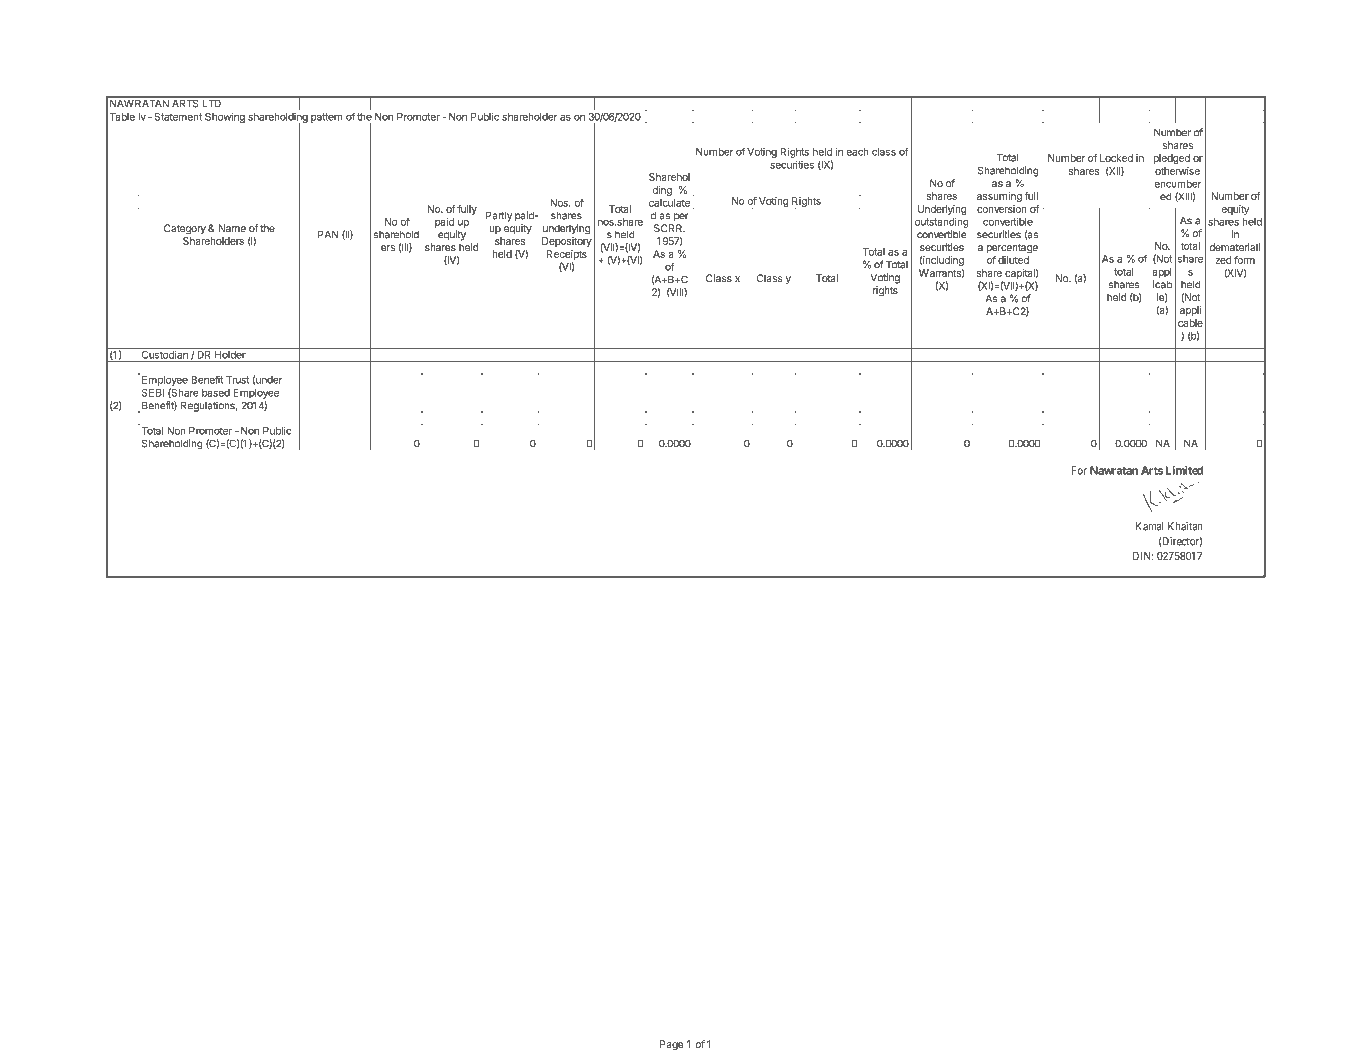 Image resolution: width=1363 pixels, height=1053 pixels. Describe the element at coordinates (1116, 158) in the screenshot. I see `Locked` at that location.
